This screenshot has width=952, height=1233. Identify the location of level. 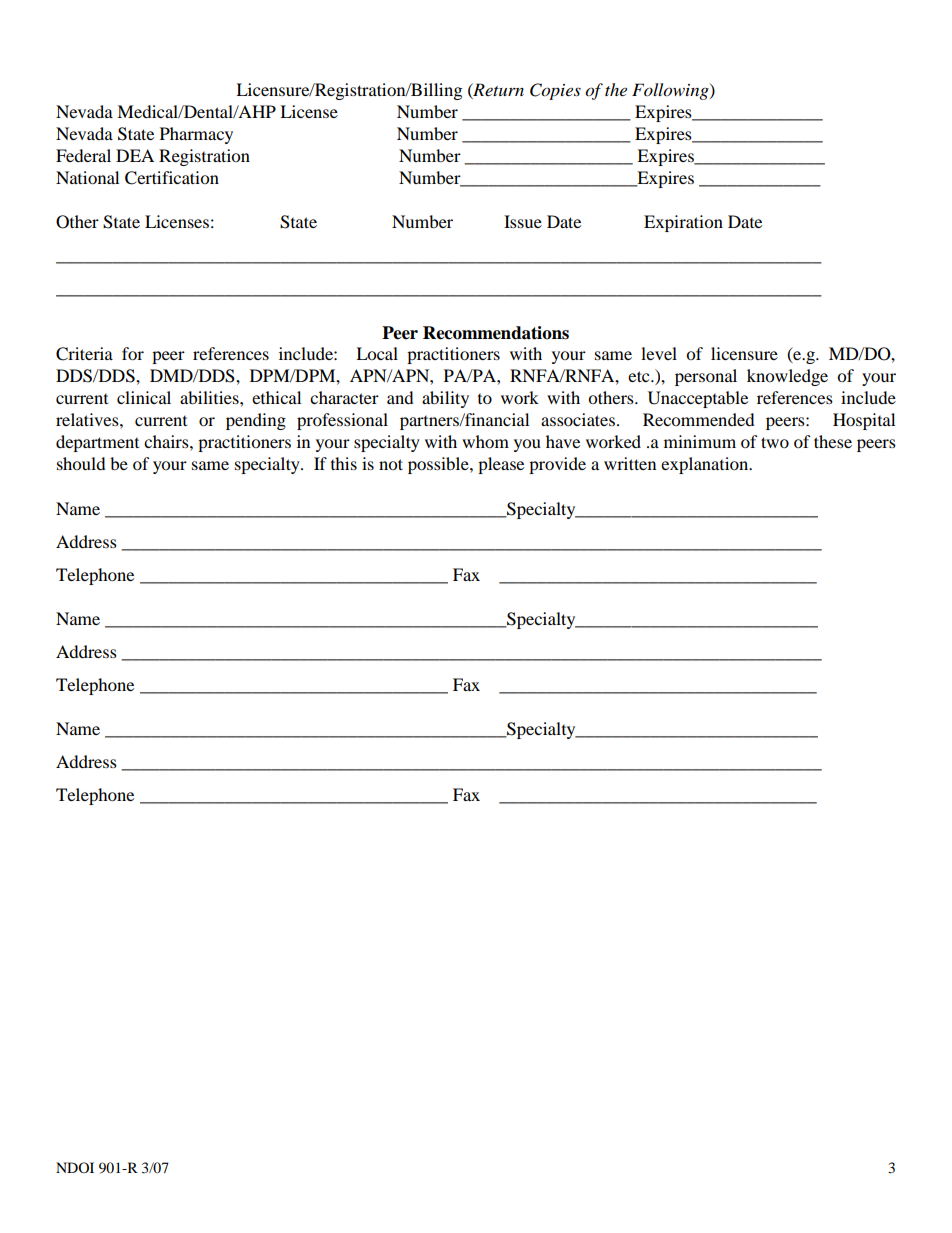
(659, 353).
